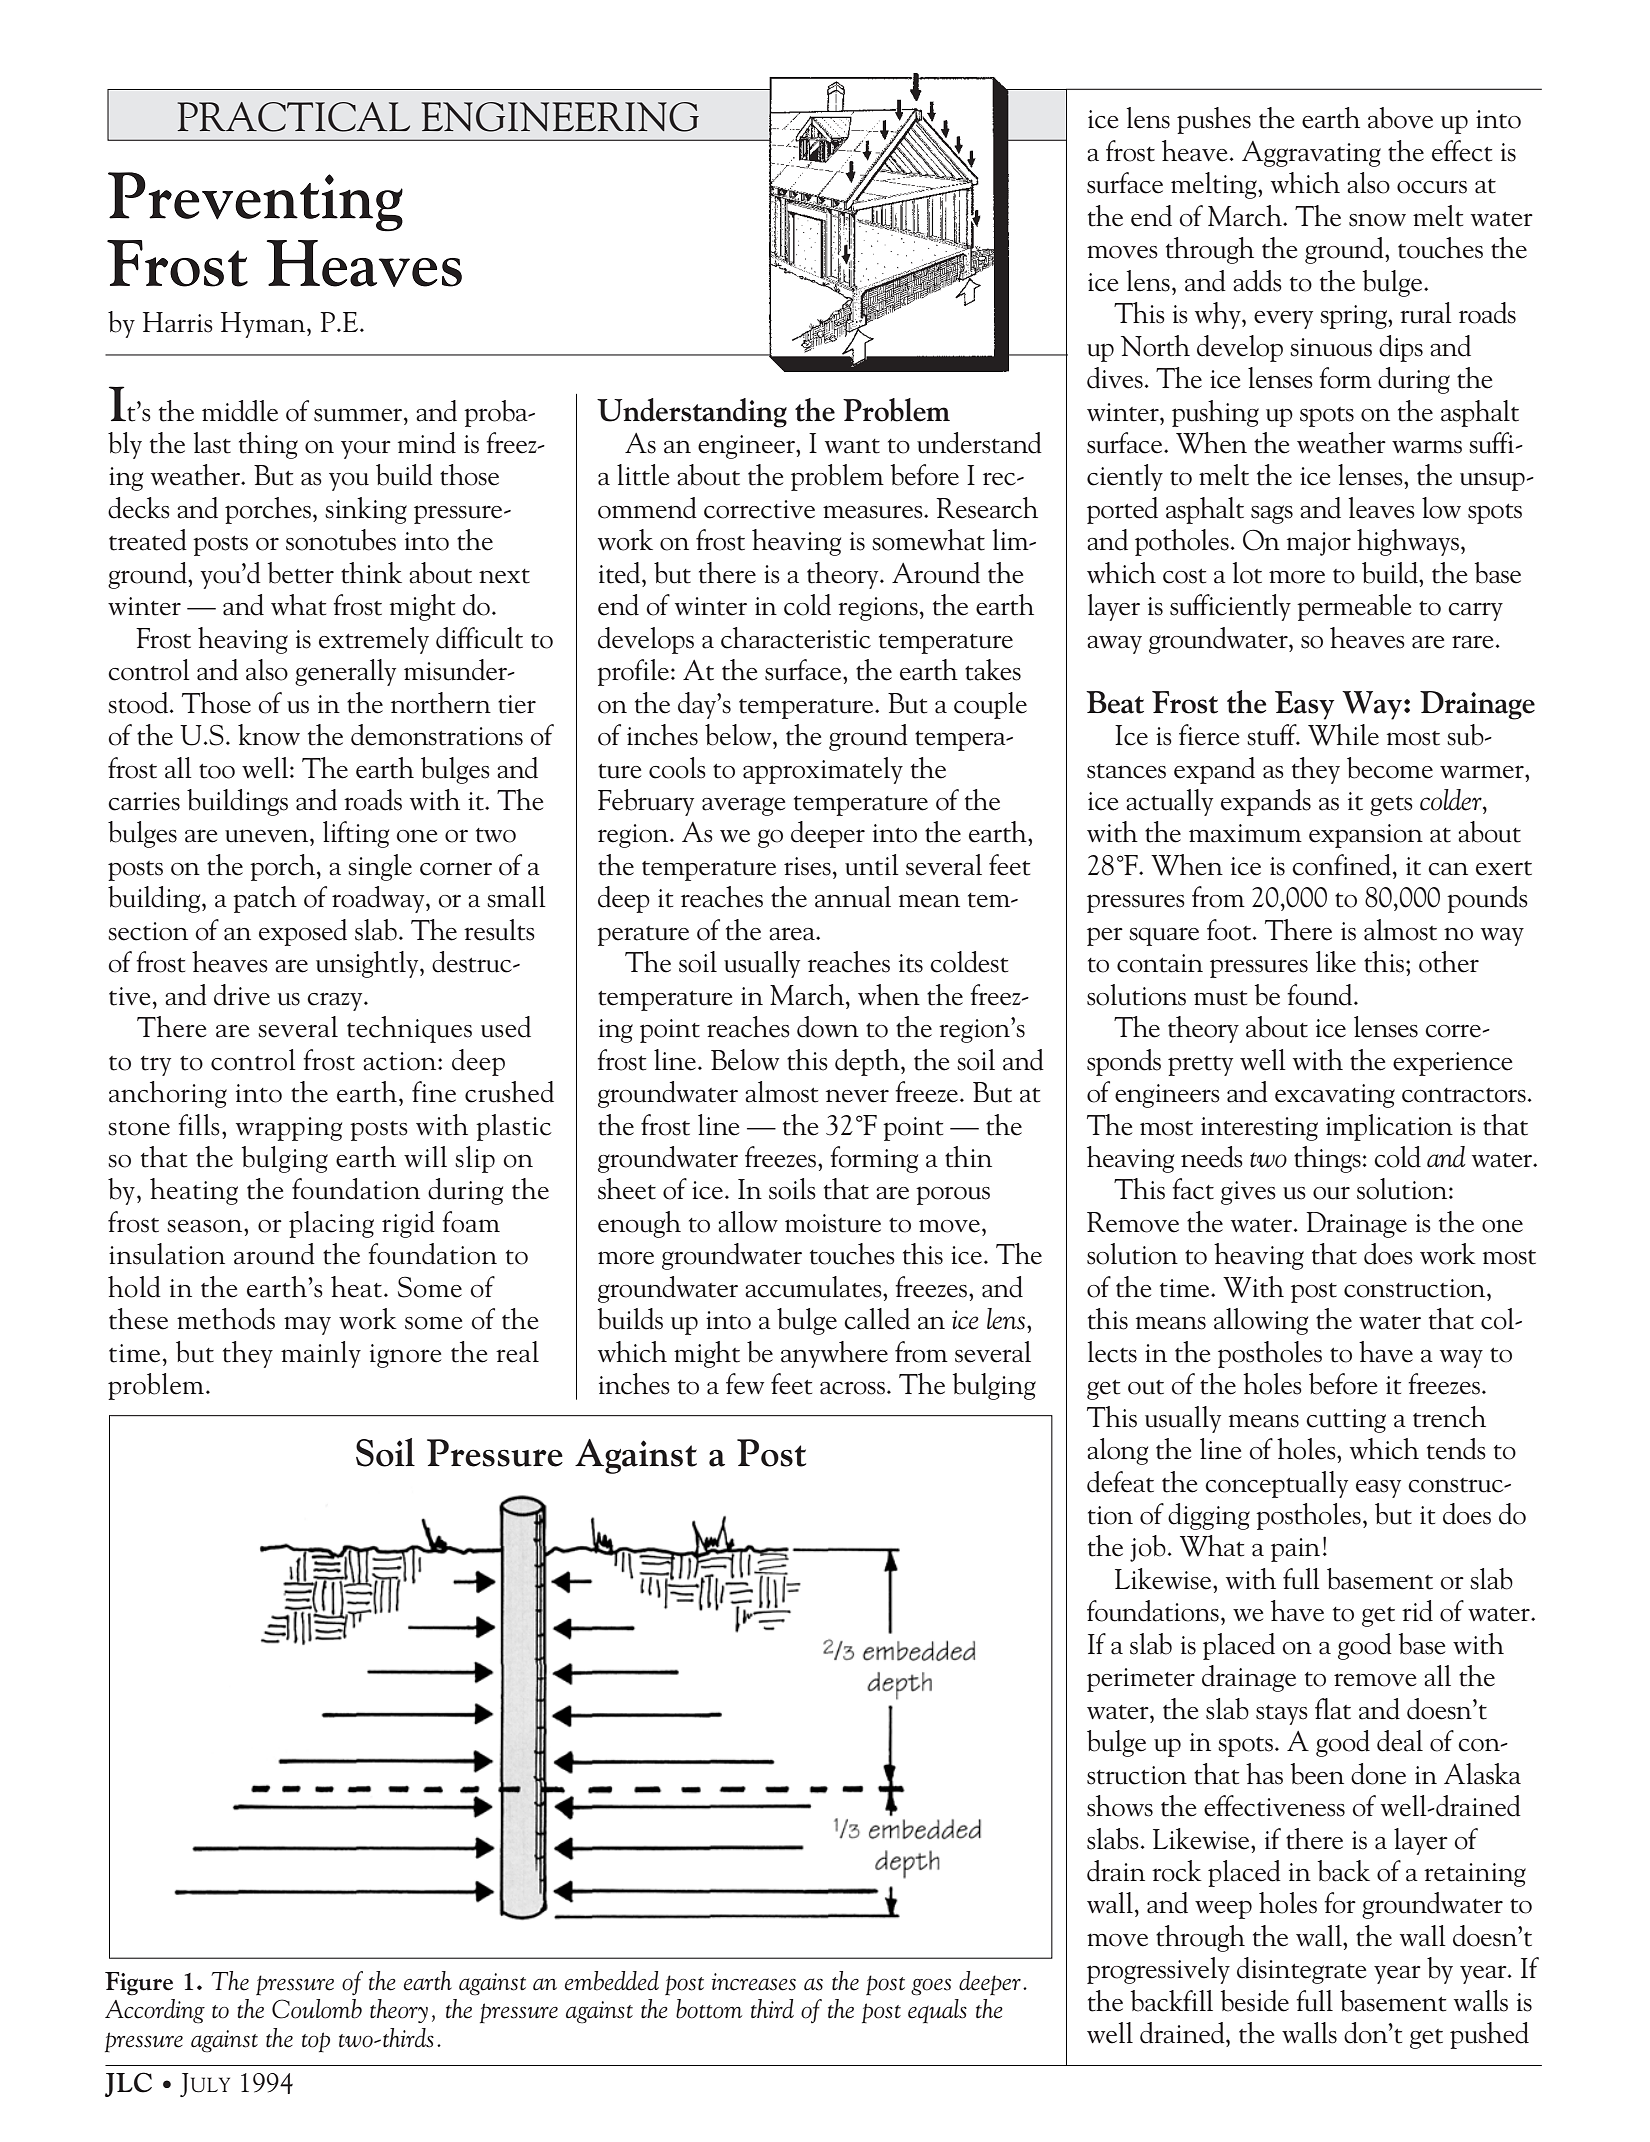 Image resolution: width=1650 pixels, height=2142 pixels. Describe the element at coordinates (317, 2009) in the screenshot. I see `Coulomb` at that location.
